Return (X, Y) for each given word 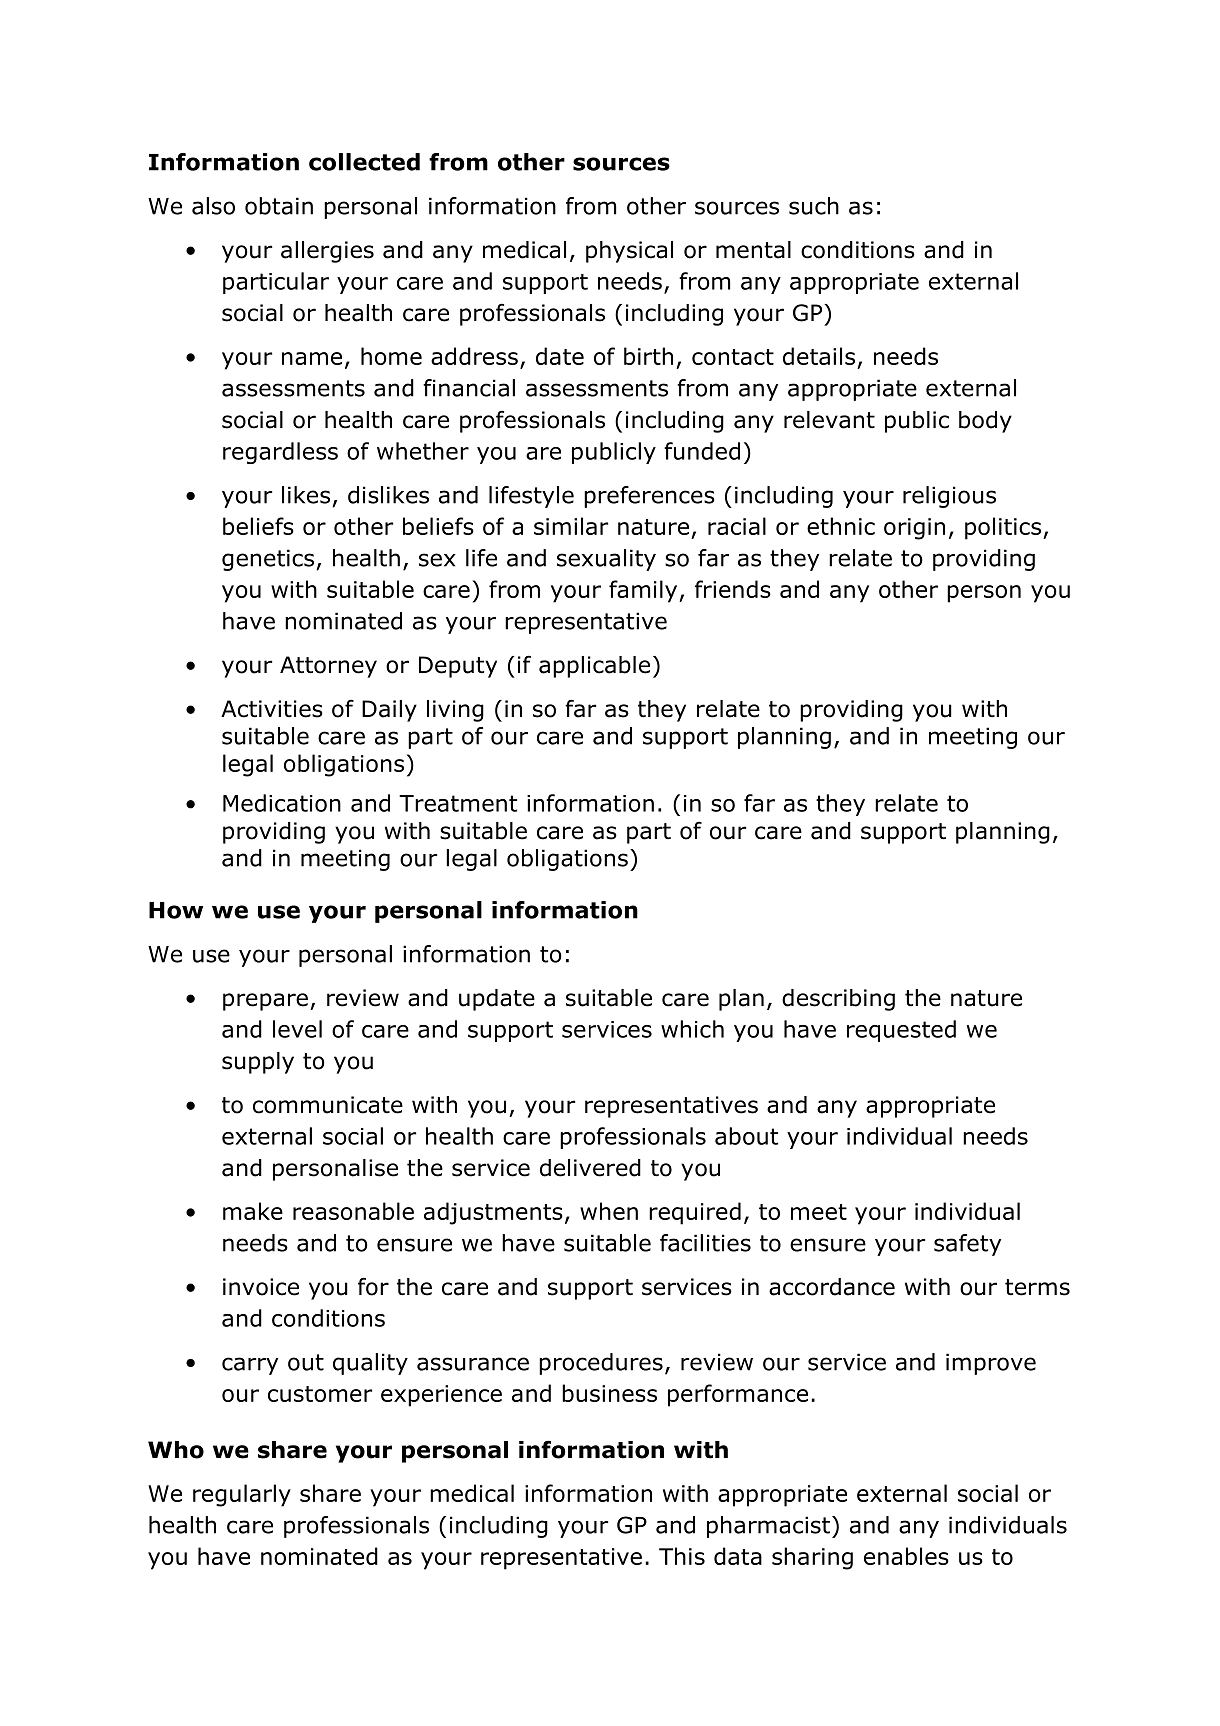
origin (914, 529)
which (692, 1029)
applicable (594, 667)
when (609, 1211)
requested (901, 1031)
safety (967, 1245)
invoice (261, 1287)
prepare (265, 1002)
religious (949, 497)
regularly (242, 1495)
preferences (649, 497)
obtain (279, 206)
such (814, 206)
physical (629, 252)
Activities (272, 709)
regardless (280, 453)
